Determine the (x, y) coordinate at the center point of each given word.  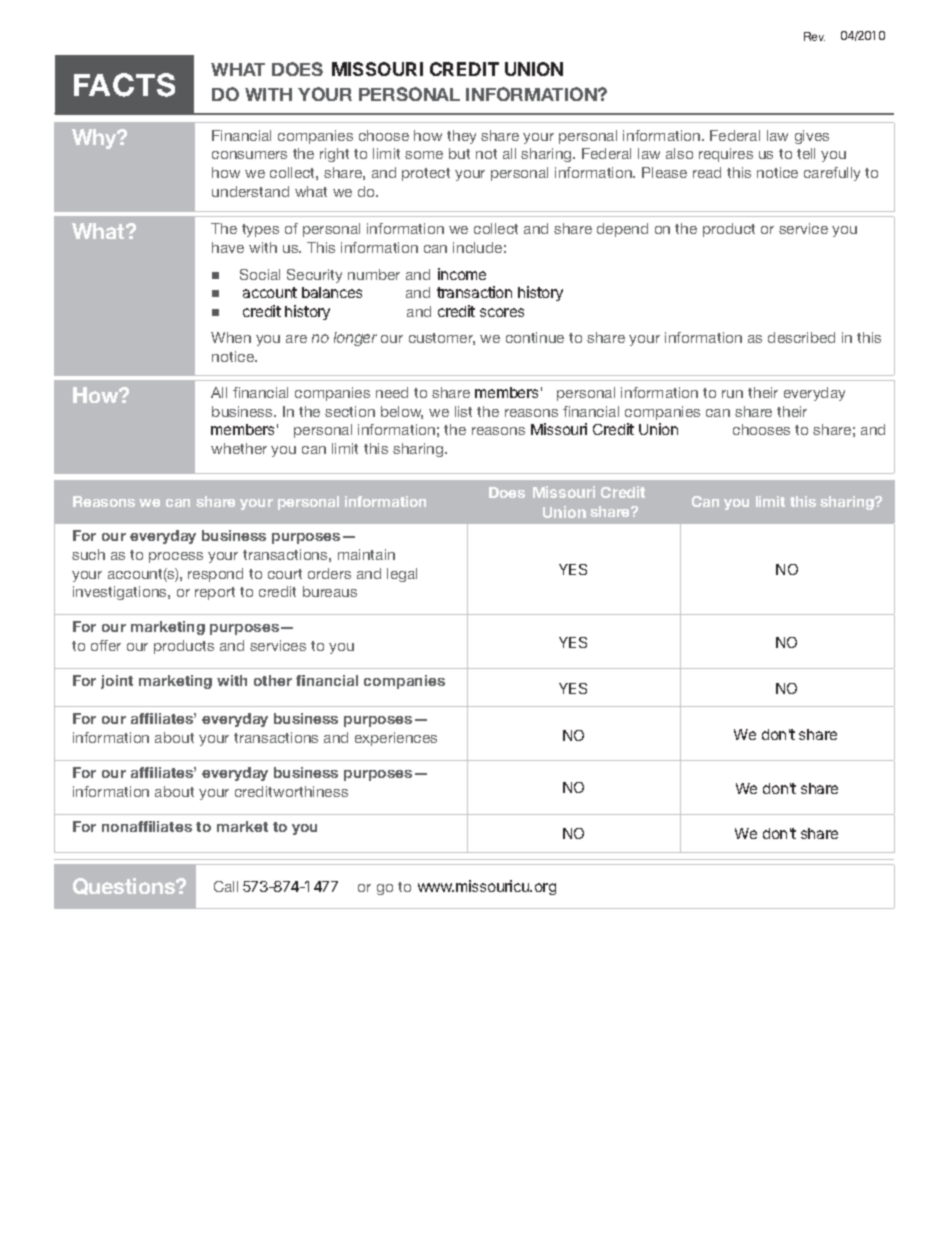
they (461, 137)
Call (226, 886)
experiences (396, 739)
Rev (814, 36)
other (273, 680)
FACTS (124, 85)
